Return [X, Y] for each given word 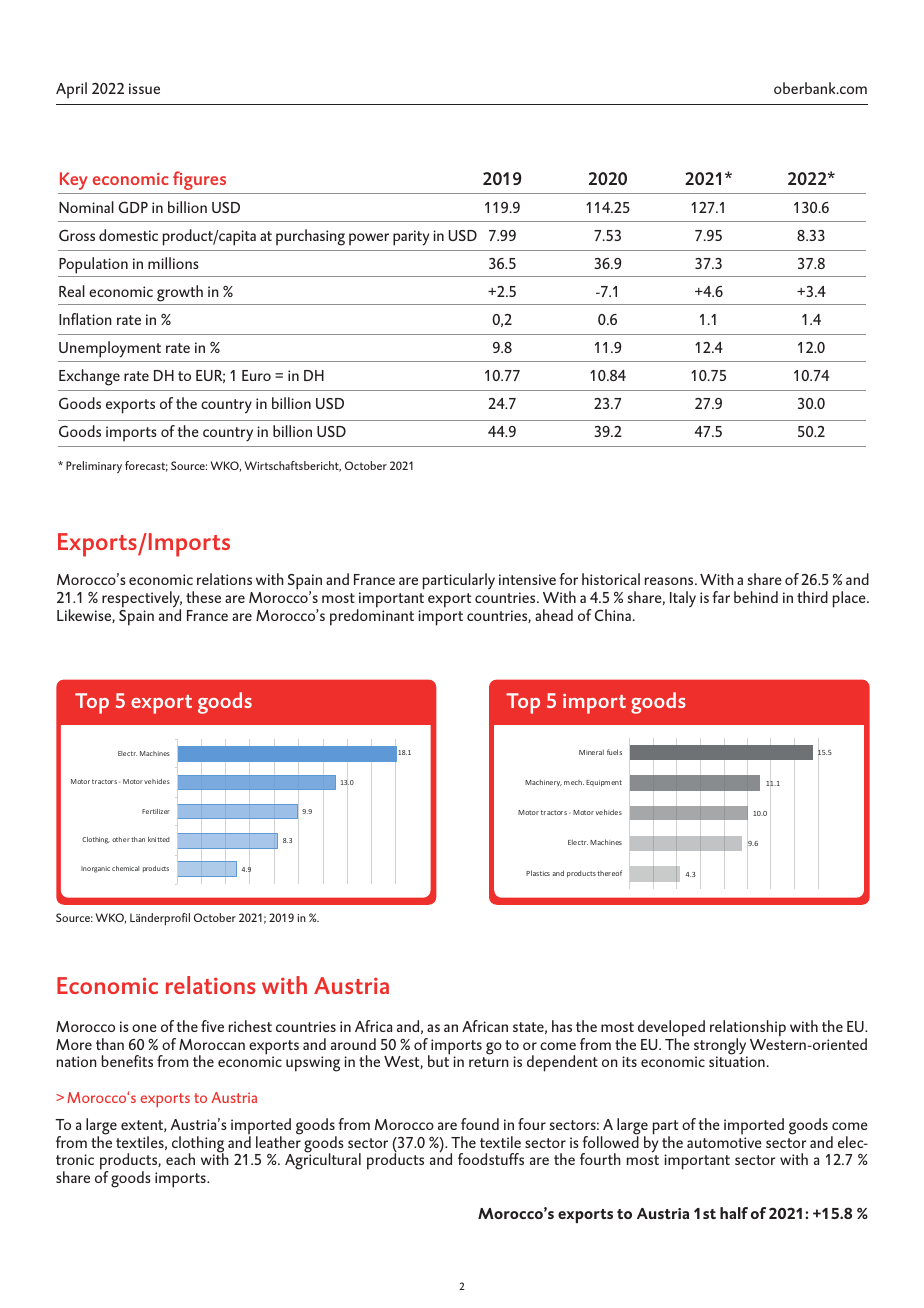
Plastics [538, 873]
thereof [609, 873]
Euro [256, 375]
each [180, 1159]
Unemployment [110, 349]
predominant [372, 616]
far [721, 597]
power [369, 239]
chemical [125, 868]
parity [411, 238]
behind [756, 597]
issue [144, 88]
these [203, 597]
